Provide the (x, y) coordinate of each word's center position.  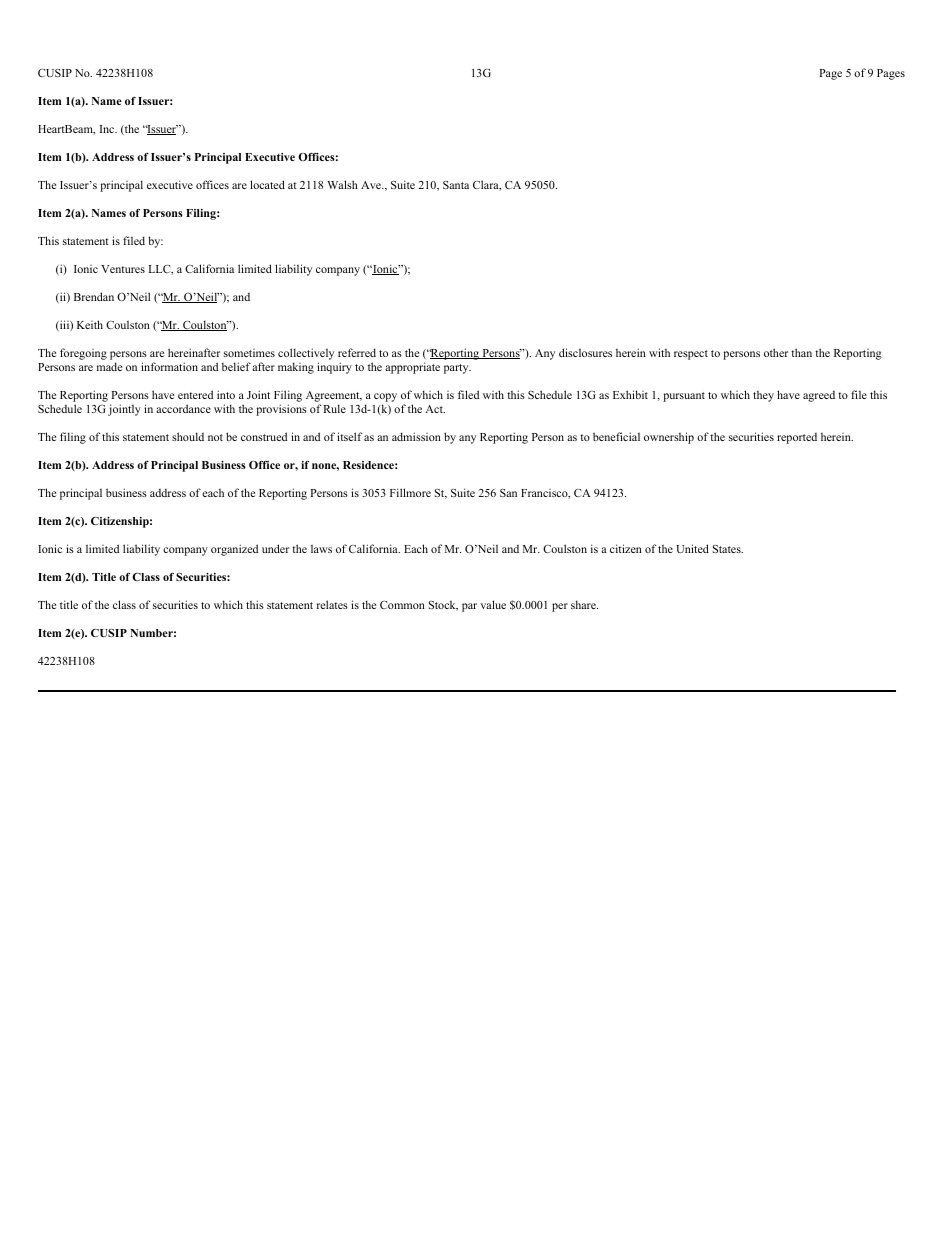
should (188, 436)
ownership (669, 438)
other (776, 352)
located (267, 184)
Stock (443, 605)
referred (357, 352)
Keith (90, 324)
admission (416, 436)
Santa (456, 185)
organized (234, 550)
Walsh (342, 184)
